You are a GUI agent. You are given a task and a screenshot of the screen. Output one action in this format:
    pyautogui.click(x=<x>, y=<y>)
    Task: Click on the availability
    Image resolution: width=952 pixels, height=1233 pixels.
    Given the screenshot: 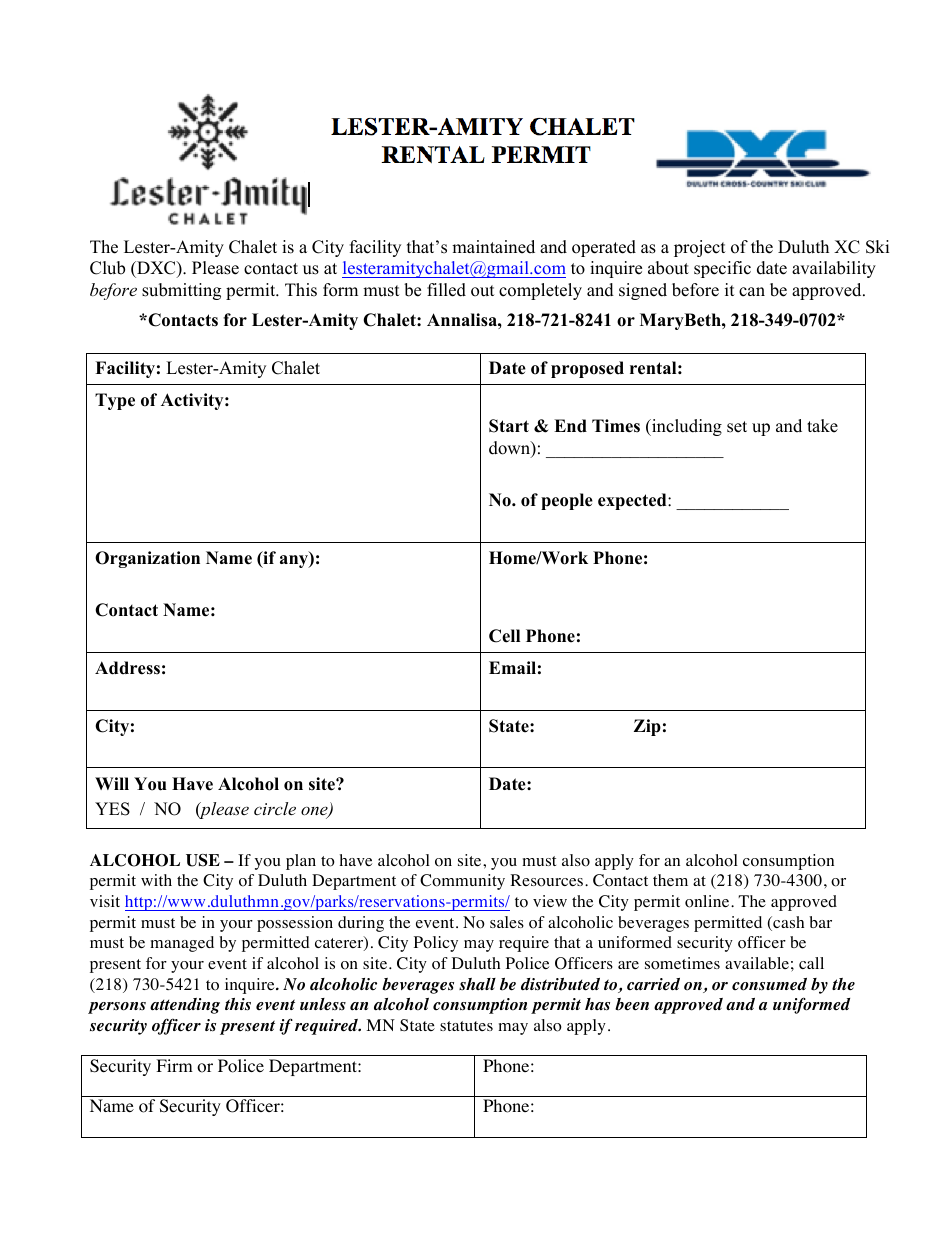 What is the action you would take?
    pyautogui.click(x=834, y=269)
